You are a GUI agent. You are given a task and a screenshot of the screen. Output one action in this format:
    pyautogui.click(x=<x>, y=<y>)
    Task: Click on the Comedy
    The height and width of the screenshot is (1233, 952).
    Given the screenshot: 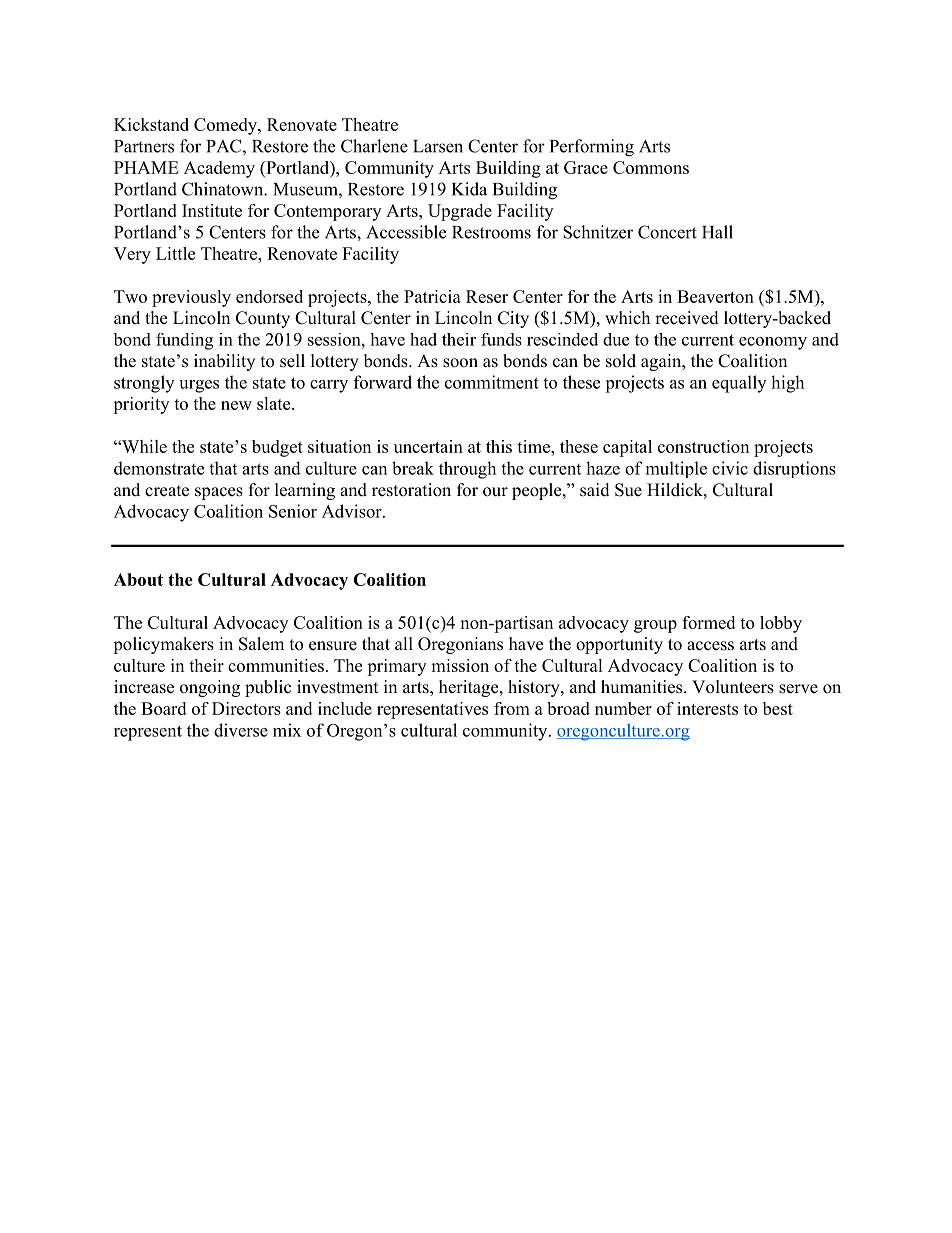 What is the action you would take?
    pyautogui.click(x=226, y=126)
